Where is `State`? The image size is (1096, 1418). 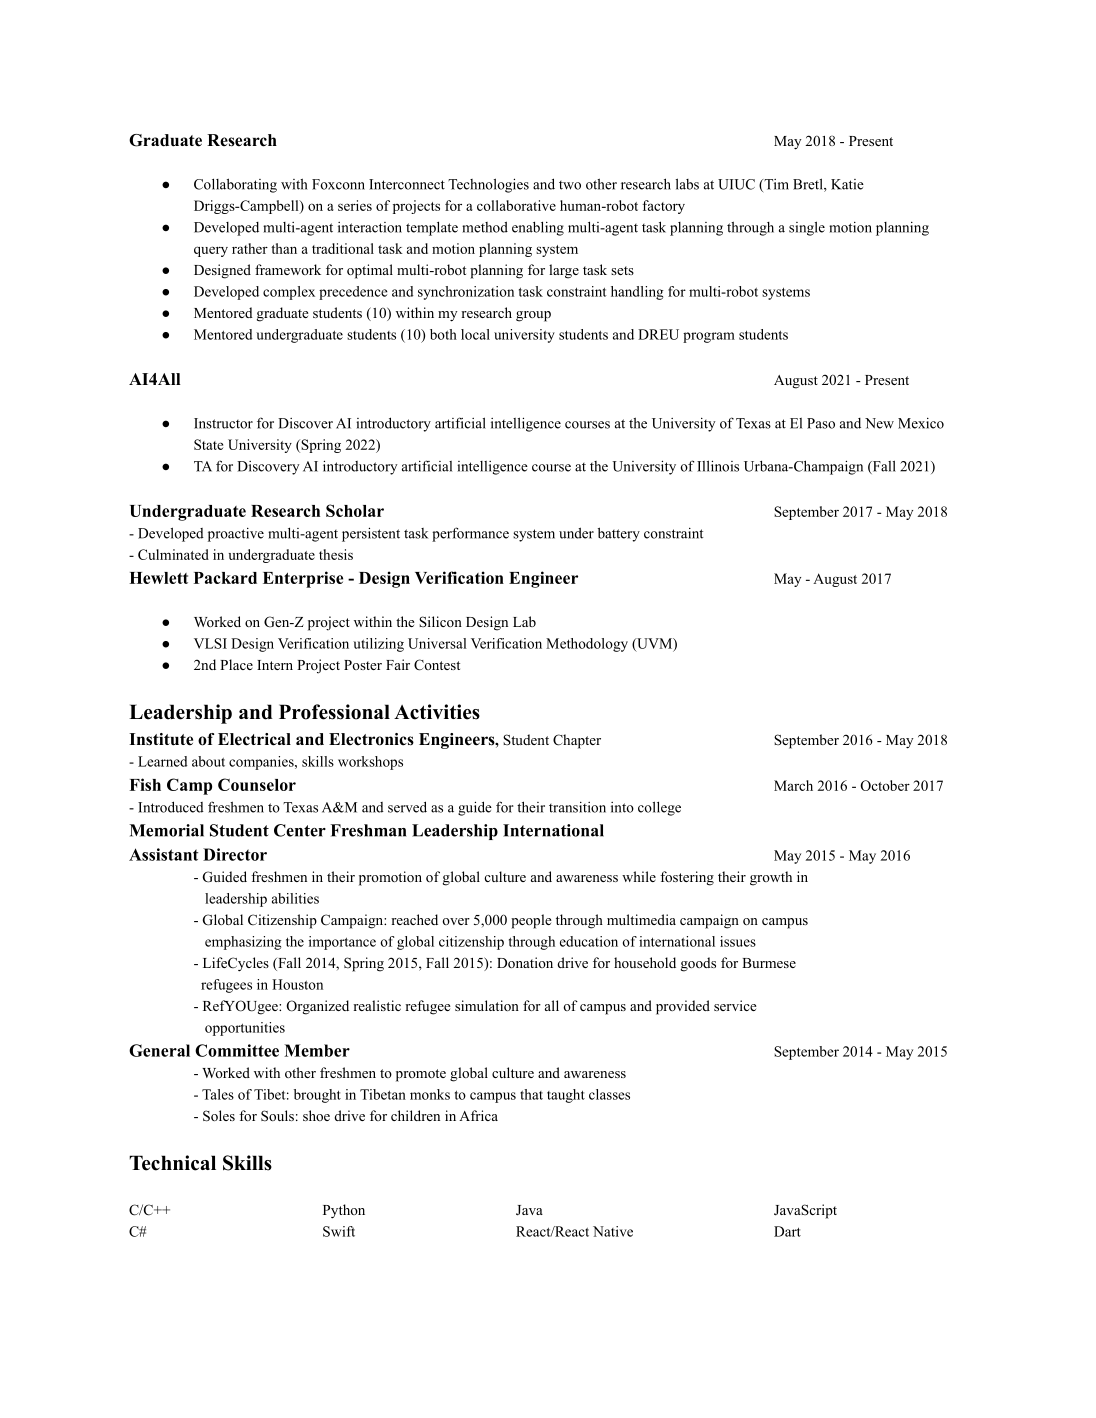 State is located at coordinates (208, 444).
